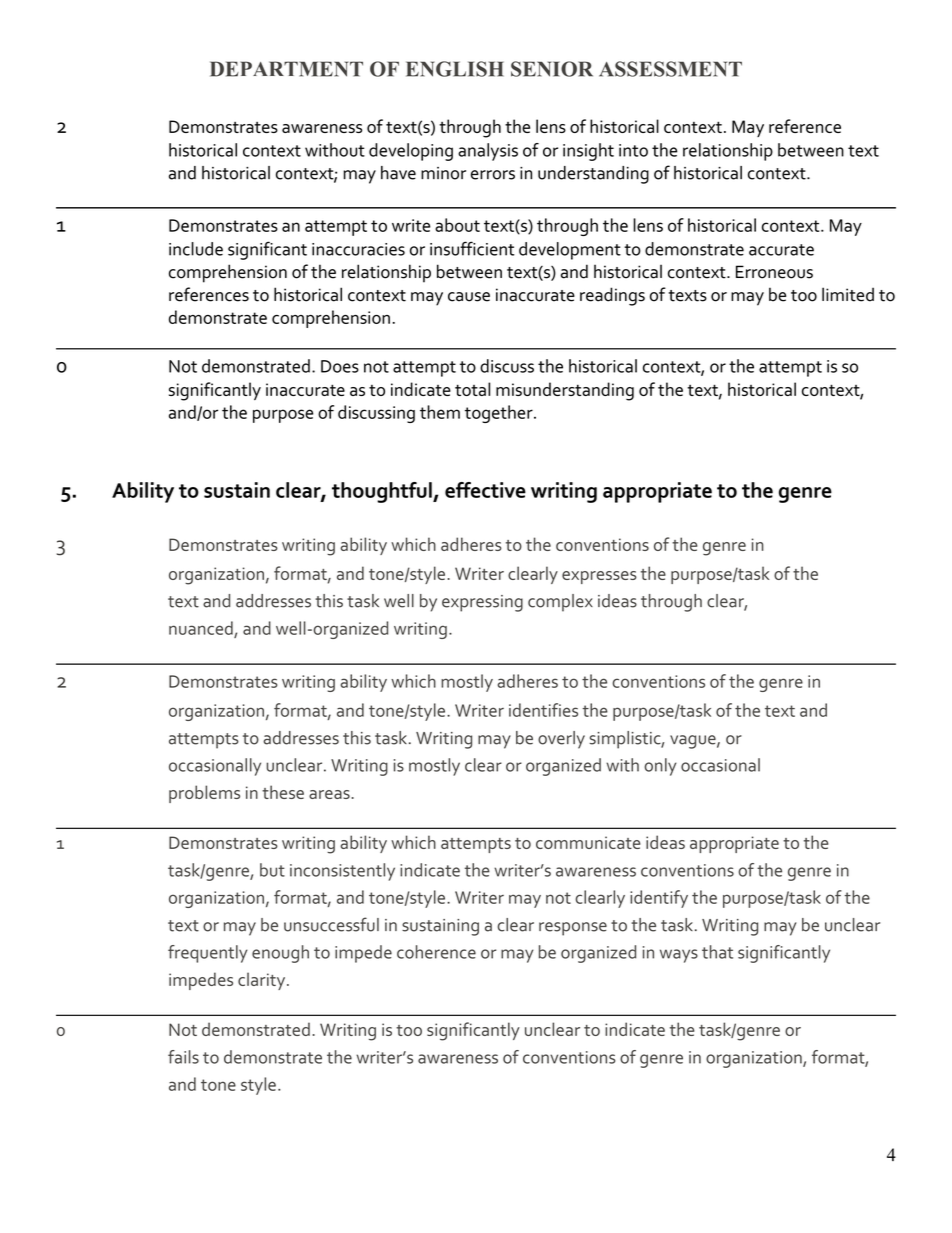  I want to click on expressing, so click(482, 603).
